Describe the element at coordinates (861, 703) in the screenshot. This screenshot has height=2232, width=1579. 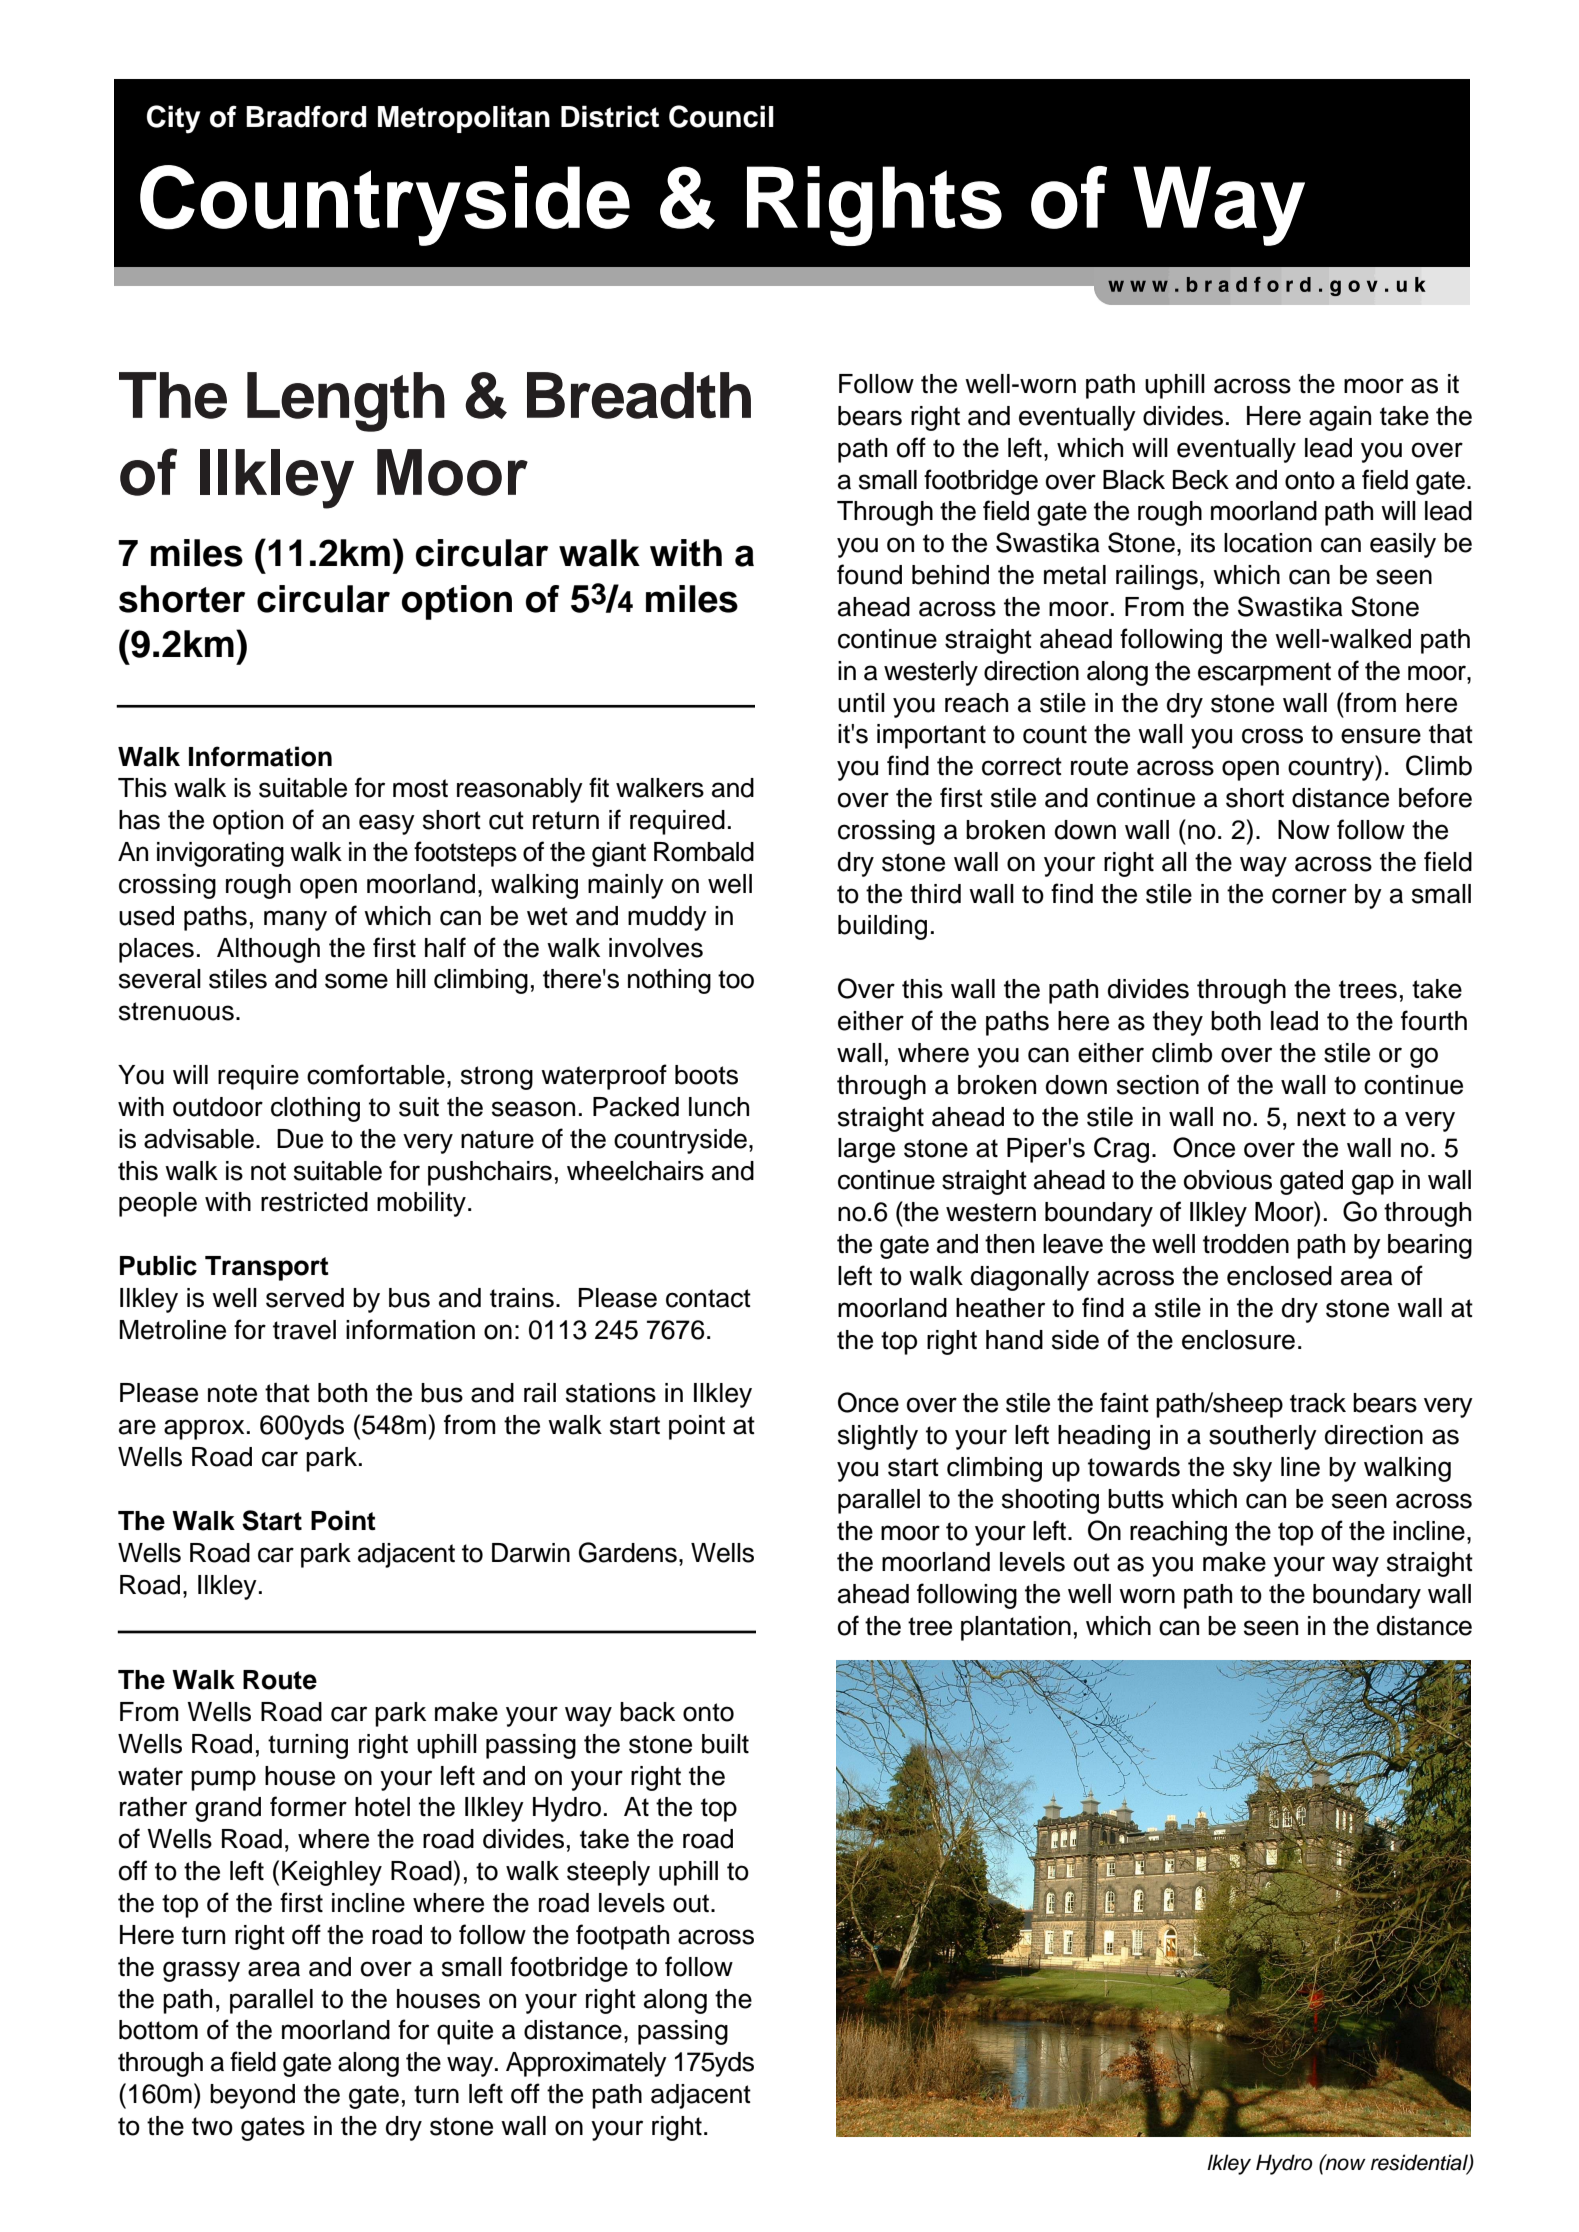
I see `until` at that location.
